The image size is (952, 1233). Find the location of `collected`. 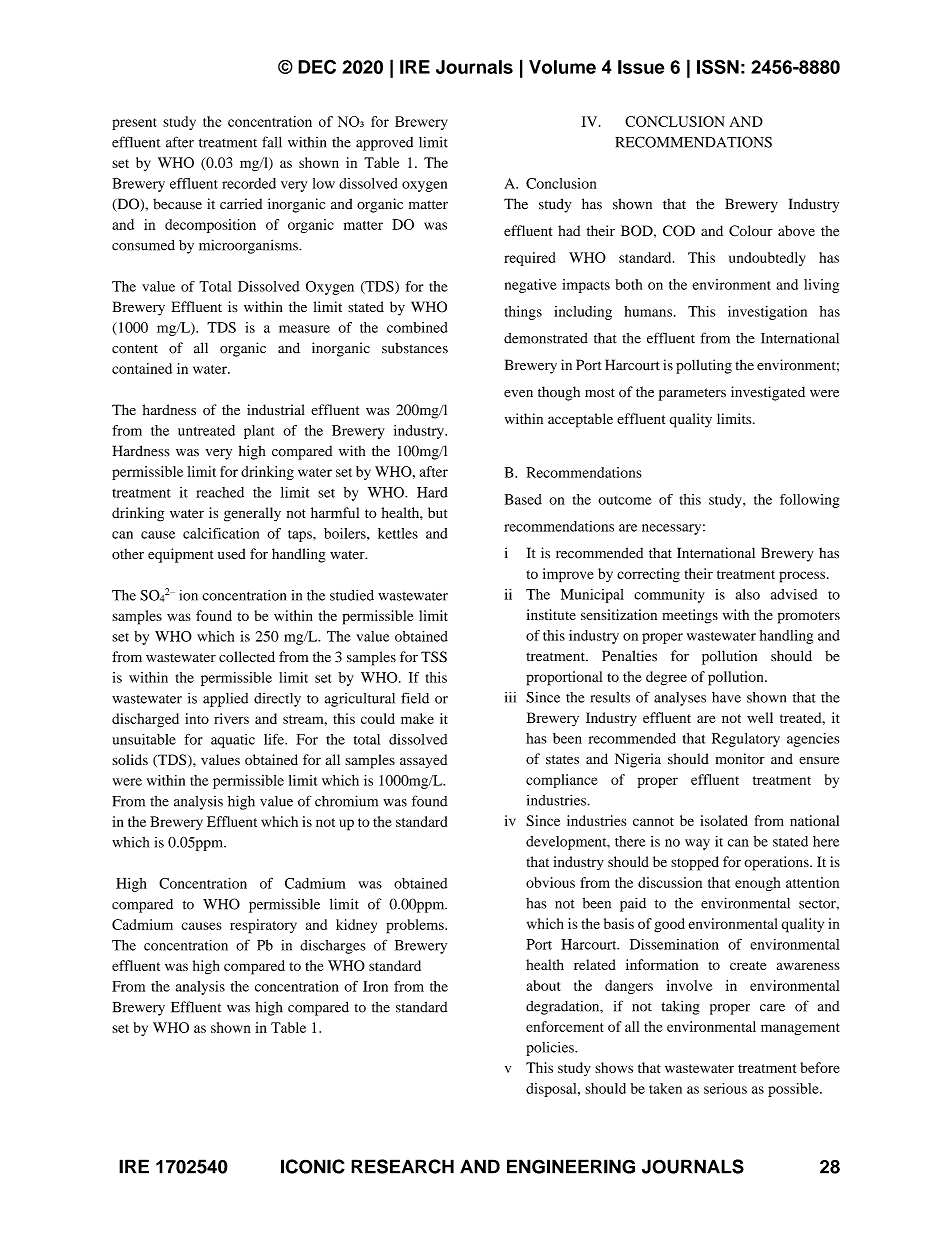

collected is located at coordinates (247, 656).
